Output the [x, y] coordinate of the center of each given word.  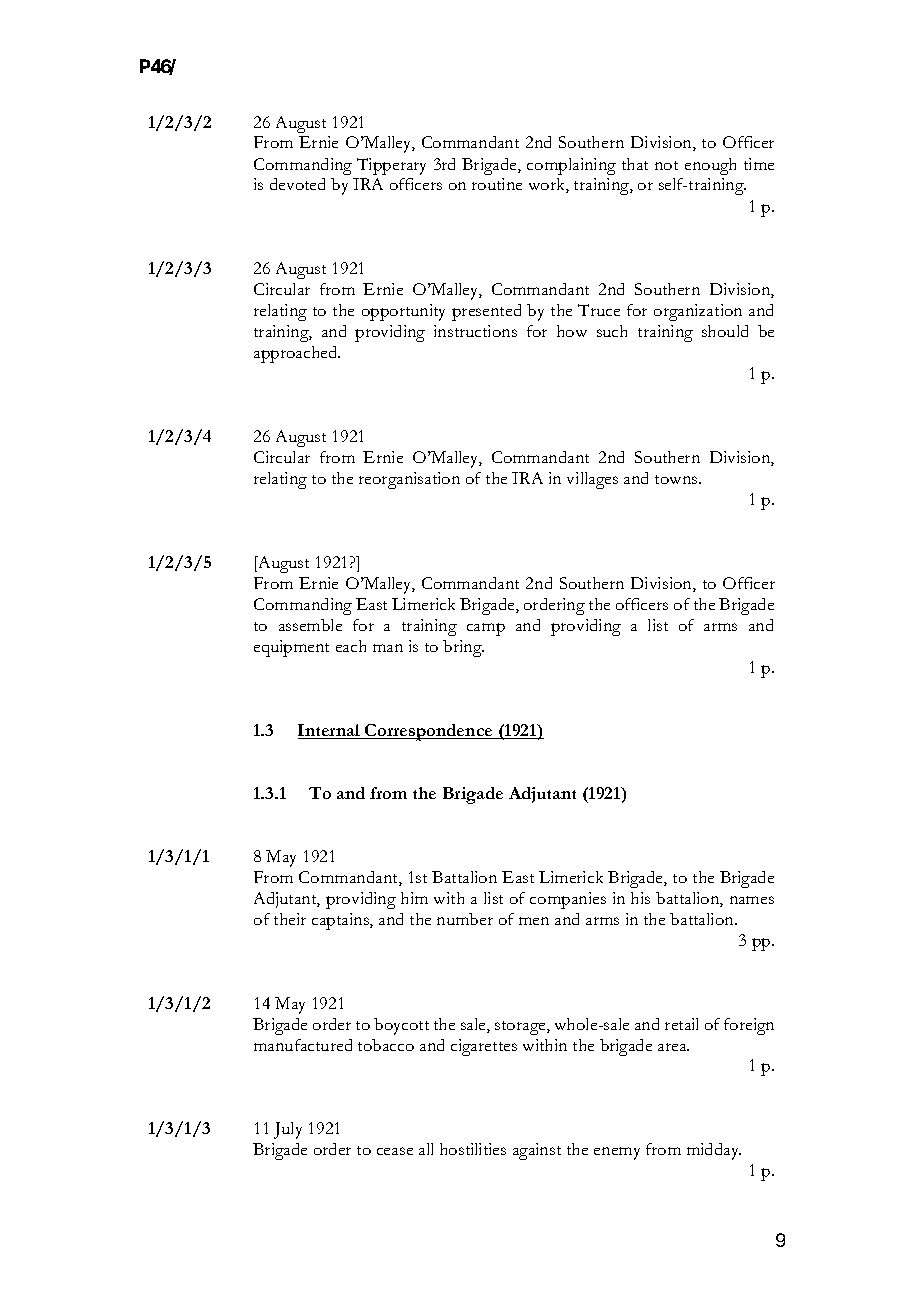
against [537, 1151]
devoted [297, 184]
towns [677, 479]
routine [497, 184]
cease [395, 1151]
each [351, 646]
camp [486, 629]
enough [710, 166]
